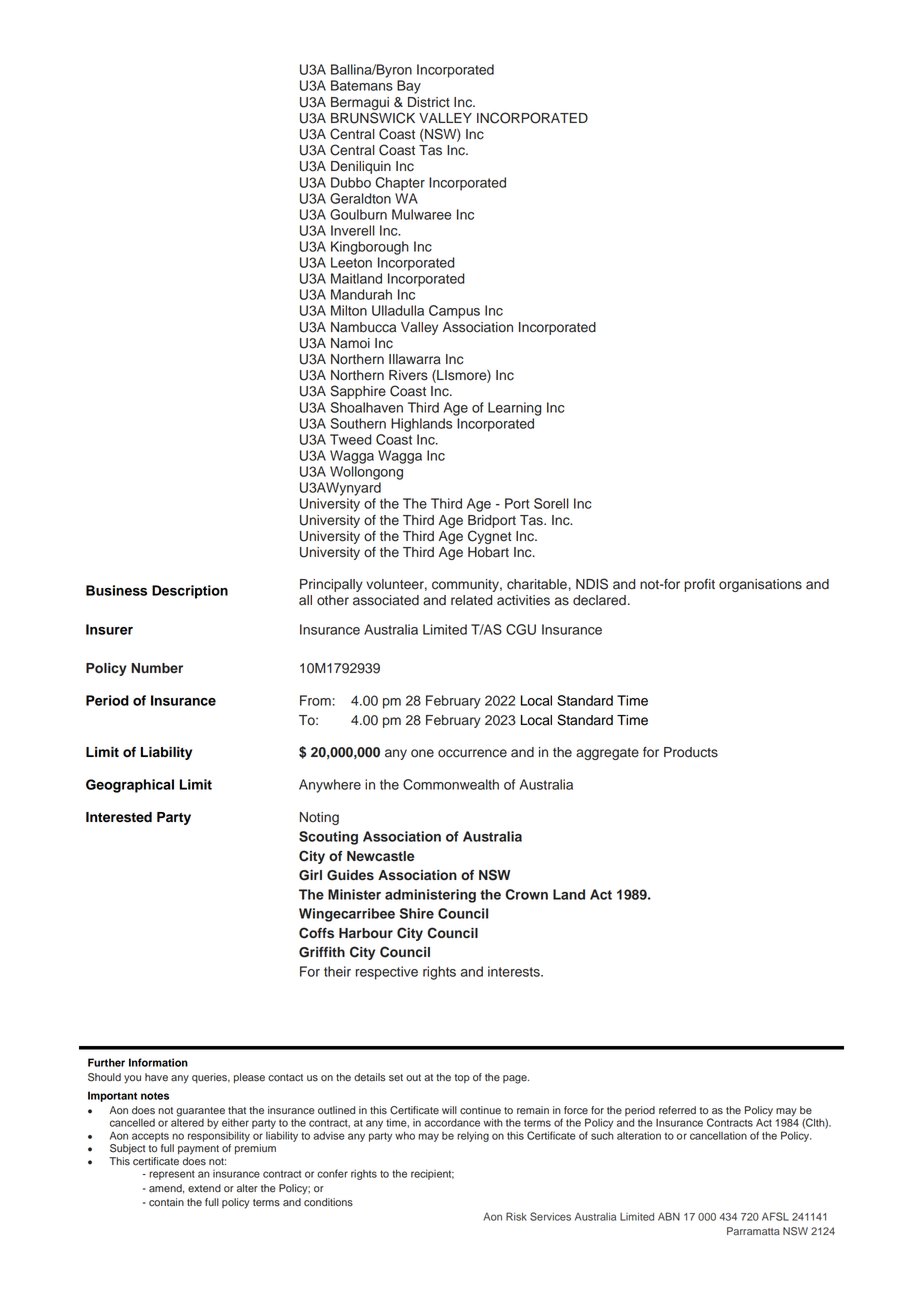  What do you see at coordinates (349, 310) in the screenshot?
I see `Milton` at bounding box center [349, 310].
